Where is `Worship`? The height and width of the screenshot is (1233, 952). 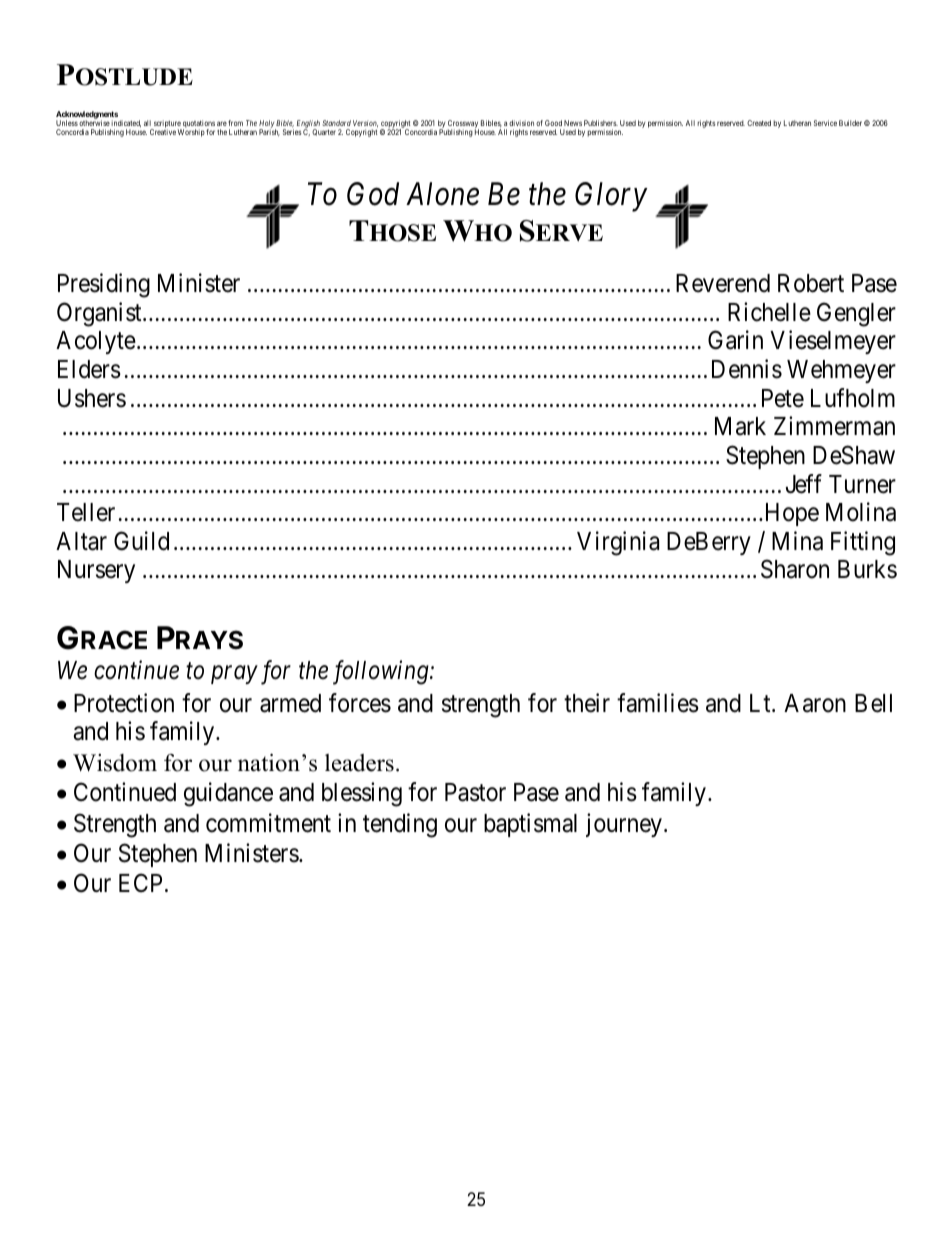
Worship is located at coordinates (191, 132).
